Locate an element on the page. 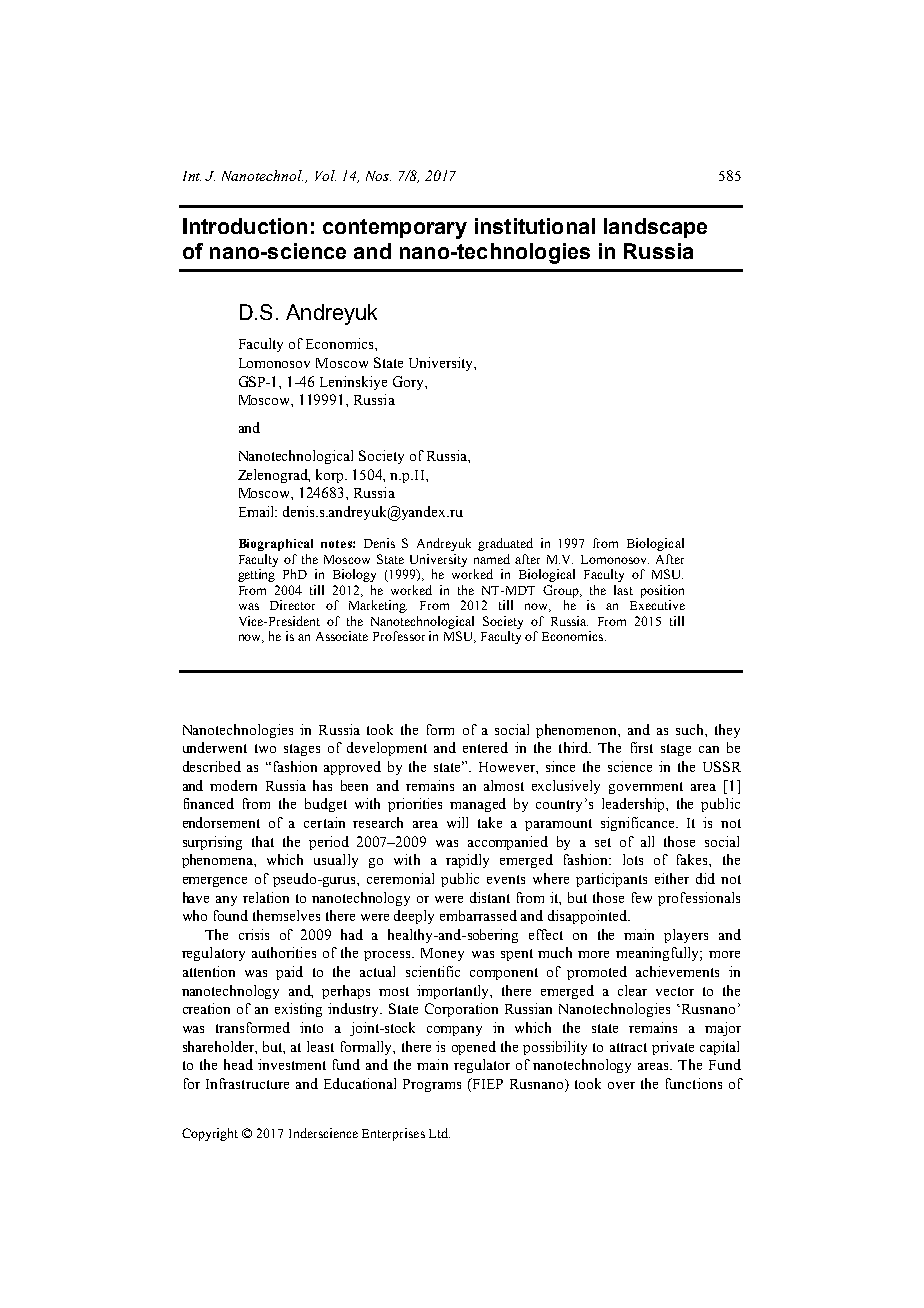  modern is located at coordinates (233, 785).
